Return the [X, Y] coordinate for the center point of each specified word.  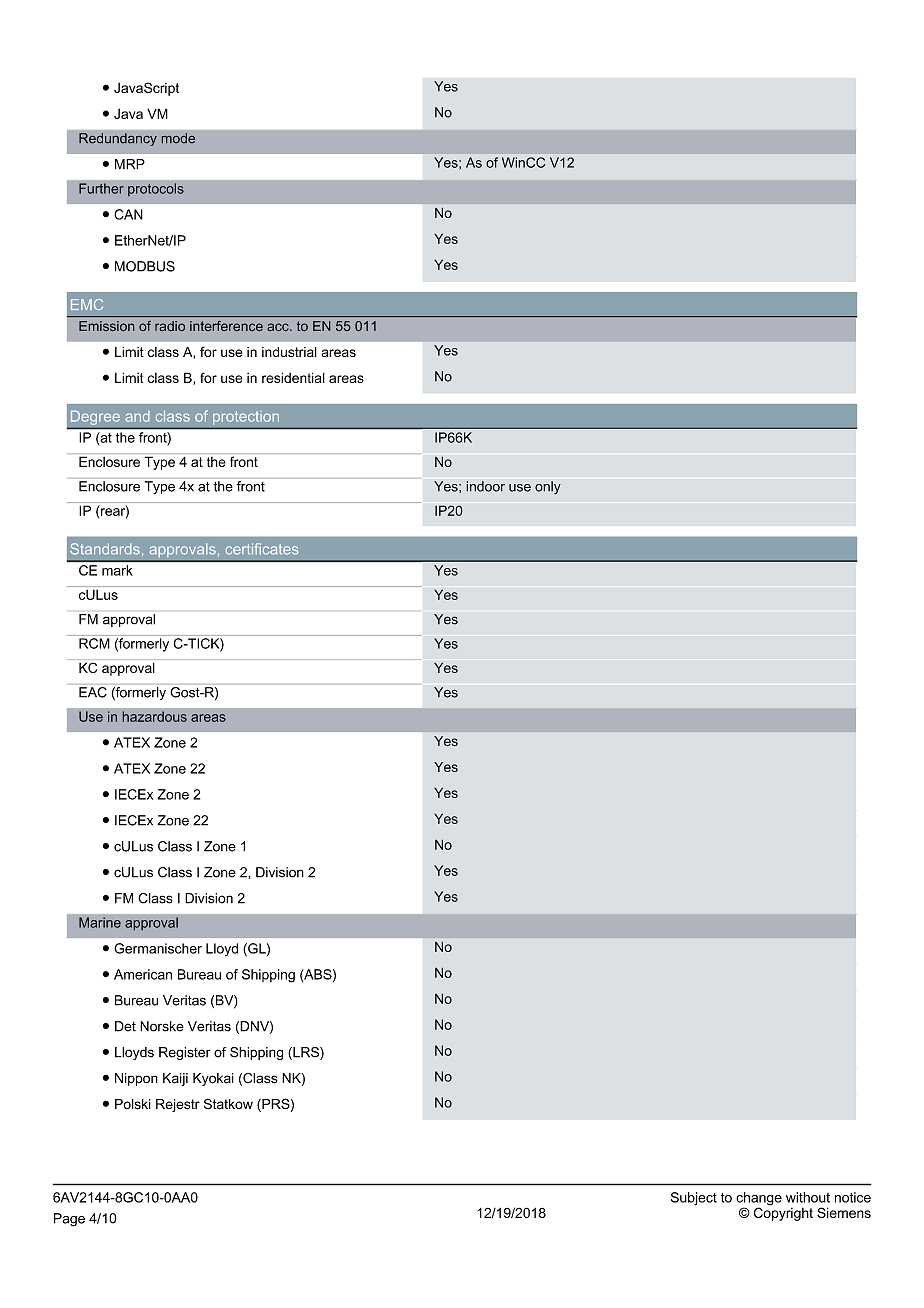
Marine [100, 922]
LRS [306, 1053]
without [808, 1197]
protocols [156, 189]
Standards [105, 549]
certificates [262, 549]
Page [69, 1220]
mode [178, 138]
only [548, 488]
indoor [485, 486]
